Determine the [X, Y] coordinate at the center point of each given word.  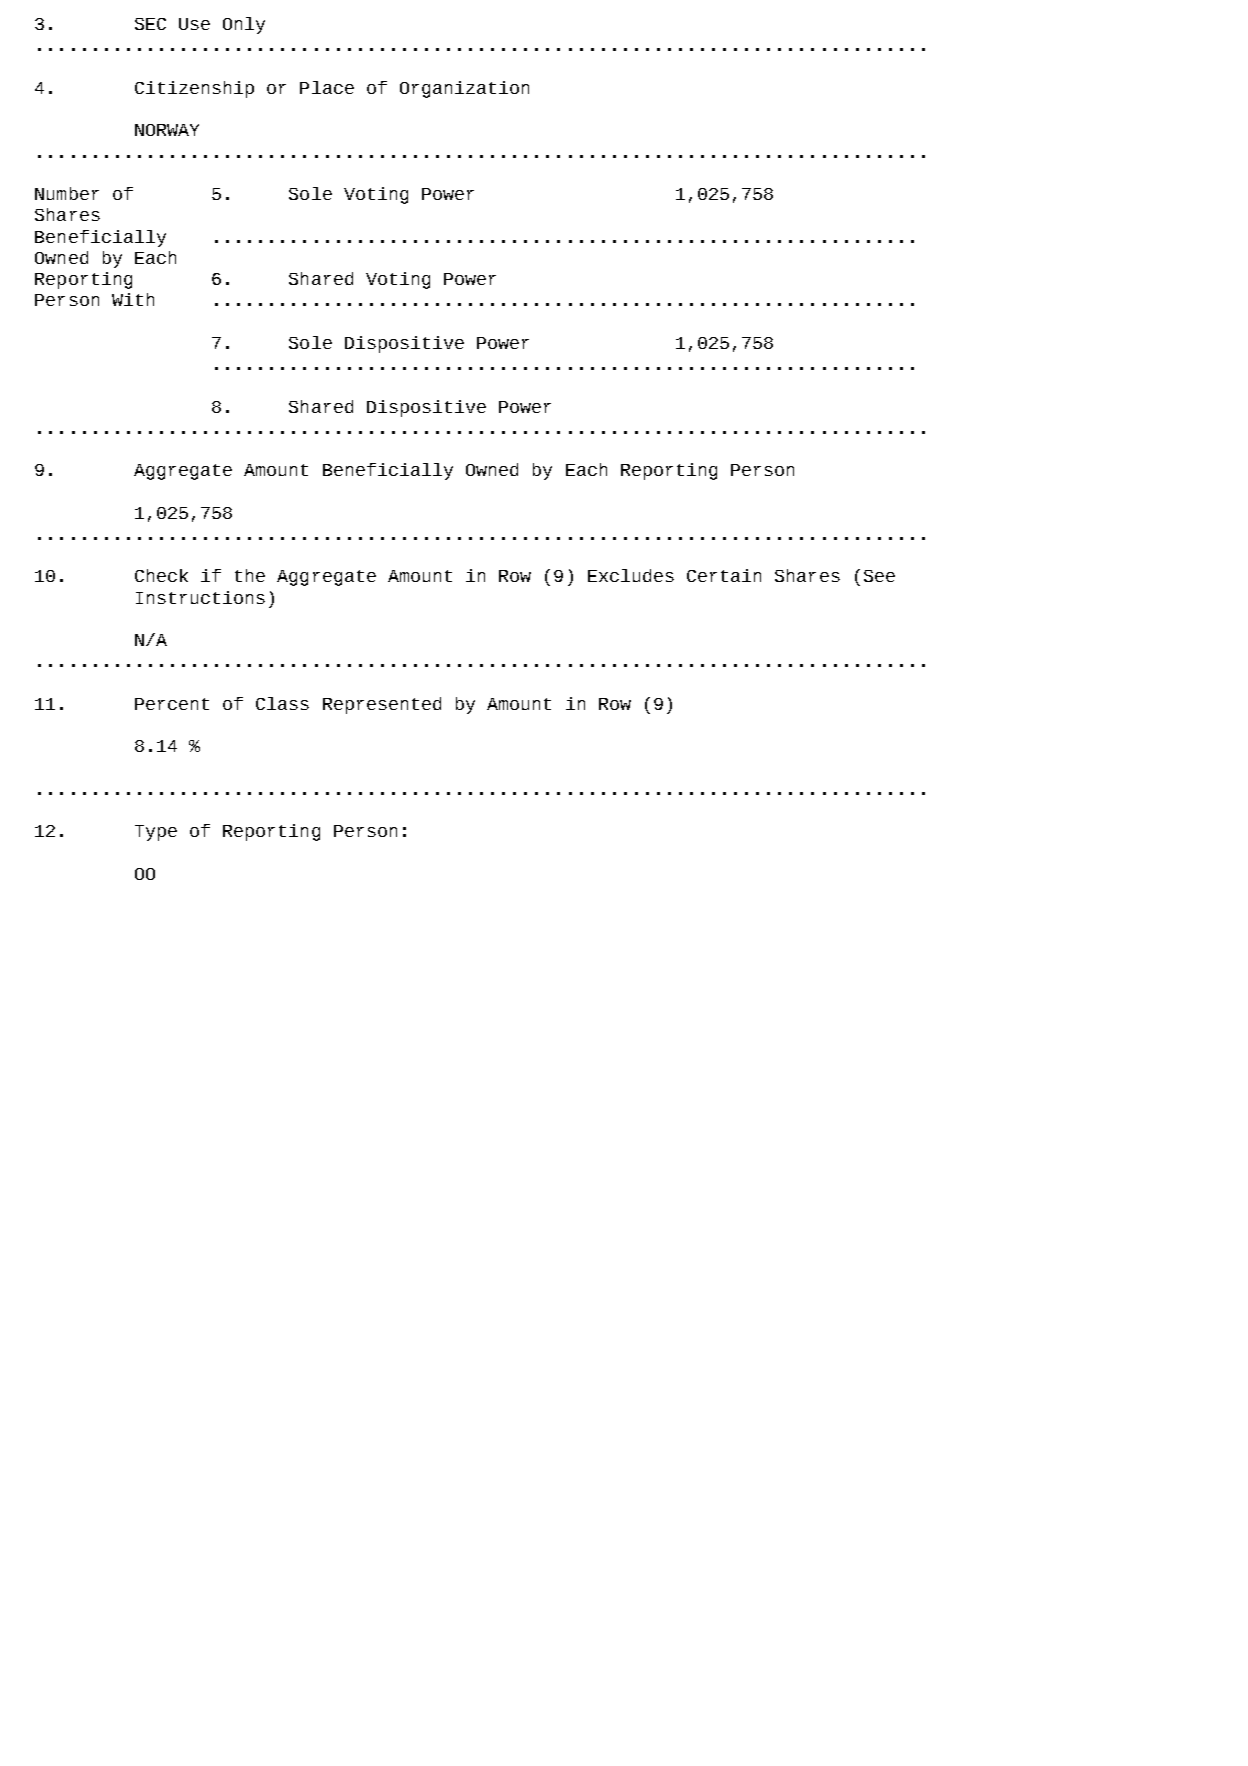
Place [327, 87]
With [133, 299]
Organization [464, 89]
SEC [150, 24]
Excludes [631, 575]
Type [156, 833]
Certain [724, 575]
